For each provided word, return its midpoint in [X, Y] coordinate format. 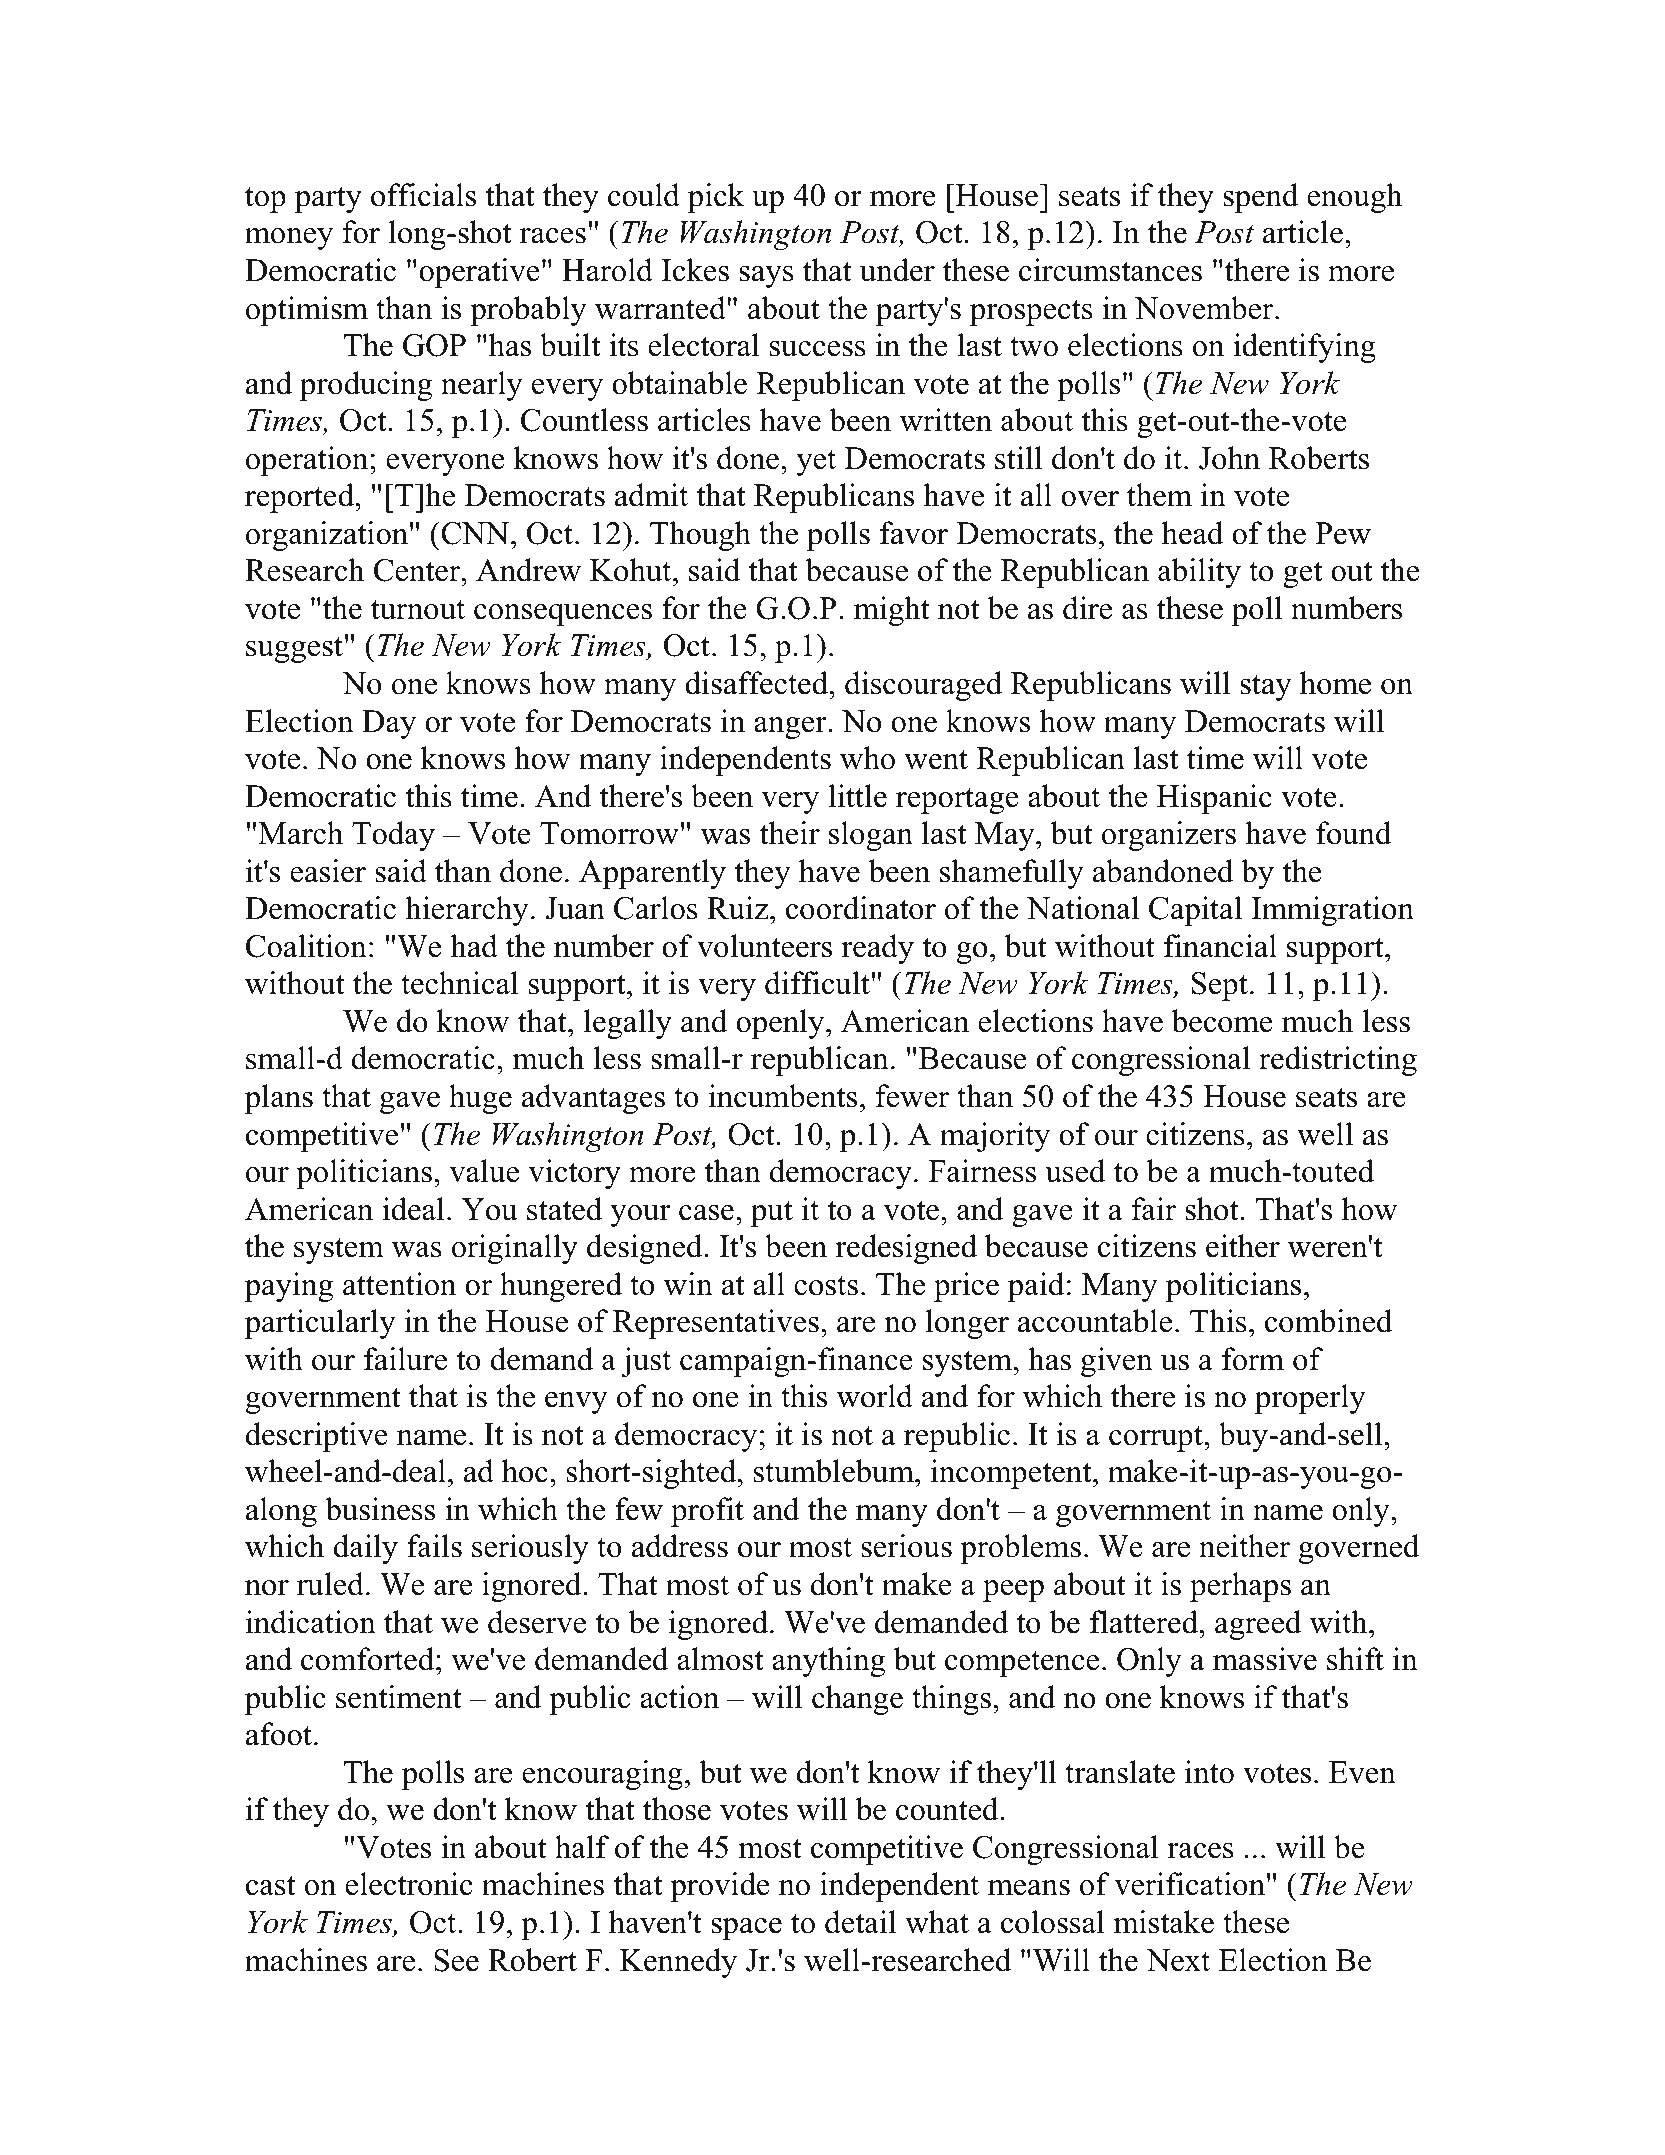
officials [423, 195]
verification [1189, 1884]
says [766, 277]
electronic [409, 1884]
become [1222, 1021]
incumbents [783, 1096]
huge [480, 1099]
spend [1261, 198]
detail [861, 1922]
